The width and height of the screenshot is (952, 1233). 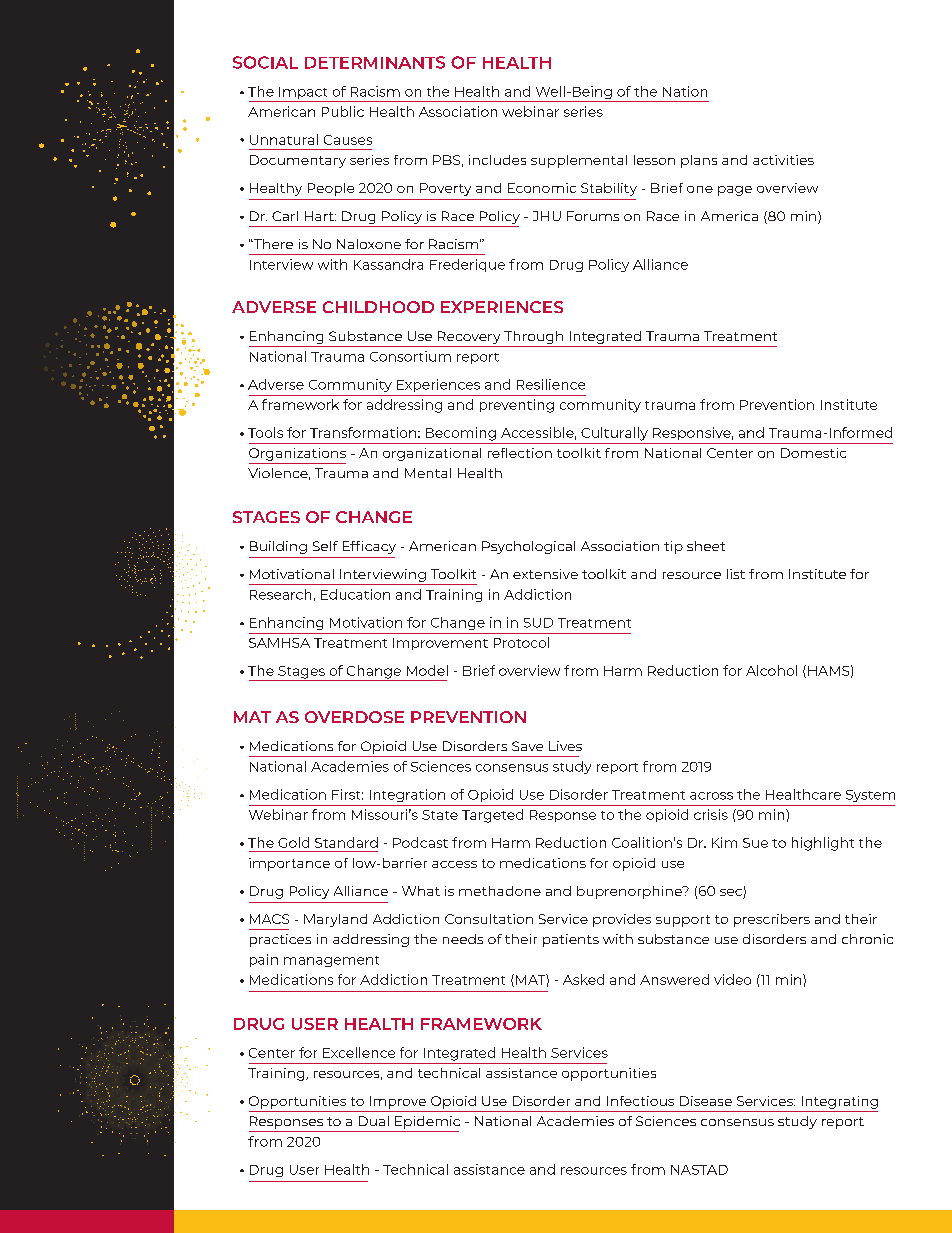 What do you see at coordinates (497, 160) in the screenshot?
I see `includes` at bounding box center [497, 160].
